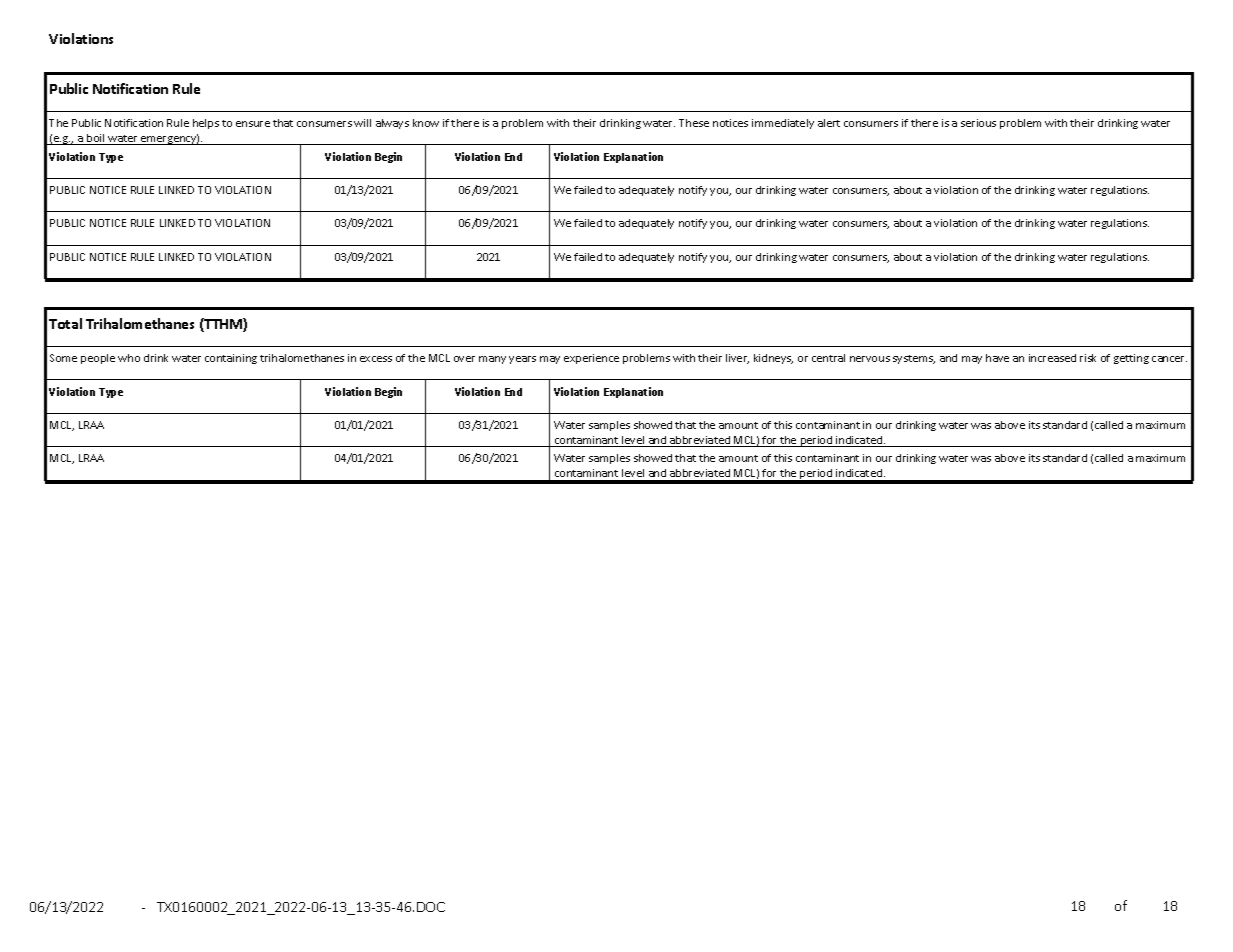 This screenshot has height=952, width=1233. What do you see at coordinates (783, 124) in the screenshot?
I see `immediately` at bounding box center [783, 124].
